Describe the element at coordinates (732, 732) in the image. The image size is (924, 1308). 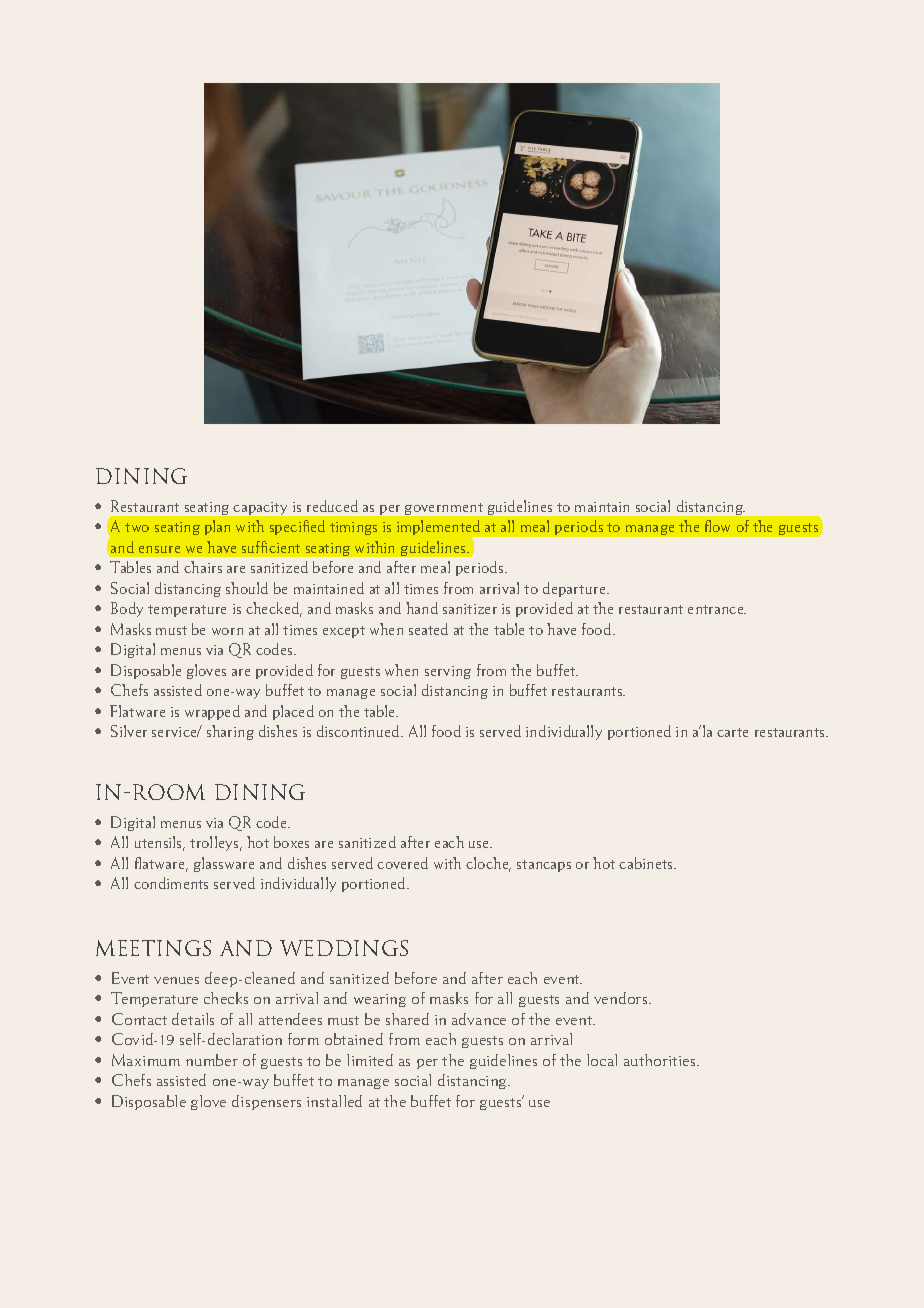
I see `carte` at that location.
